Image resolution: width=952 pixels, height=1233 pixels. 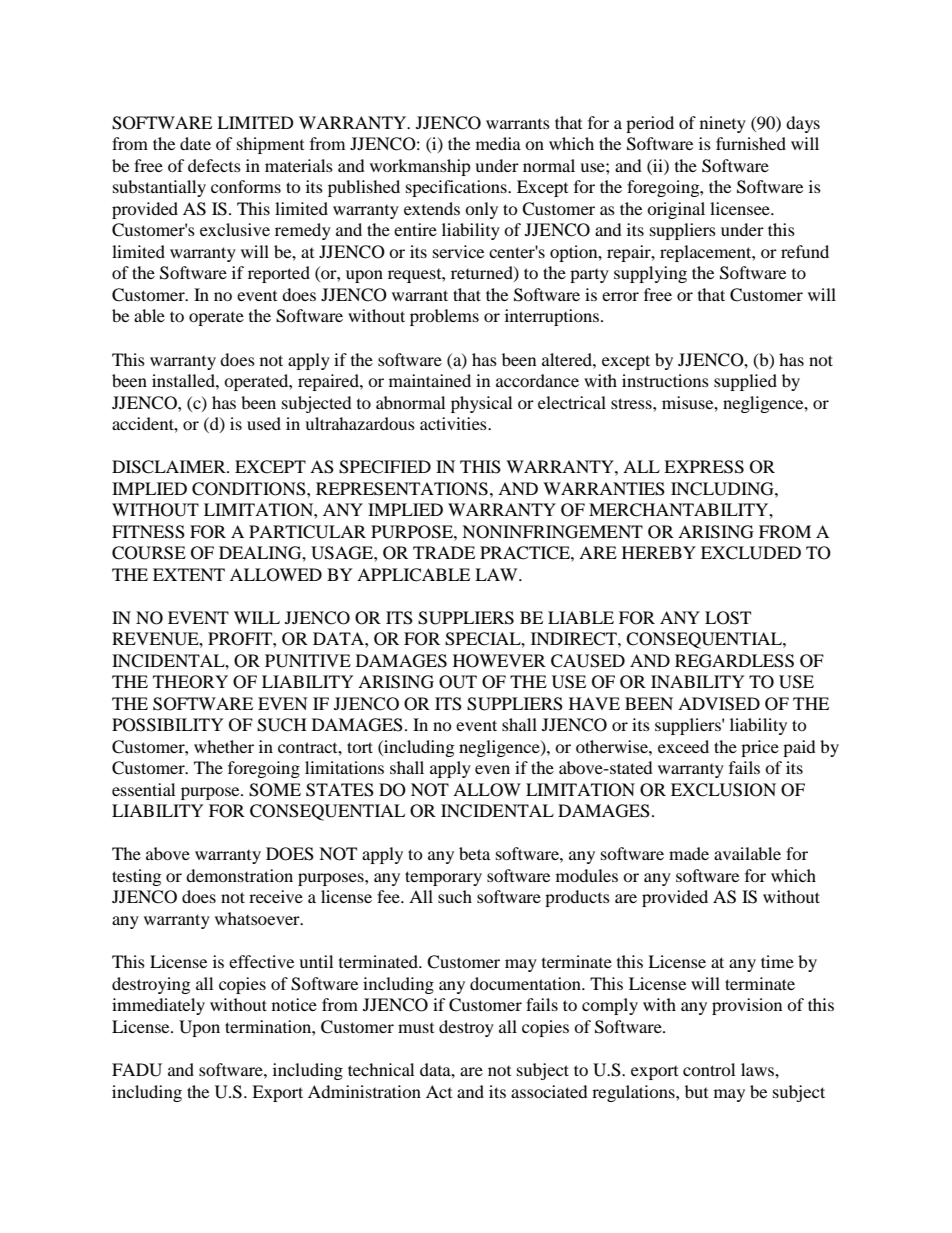 I want to click on activities, so click(x=454, y=423).
